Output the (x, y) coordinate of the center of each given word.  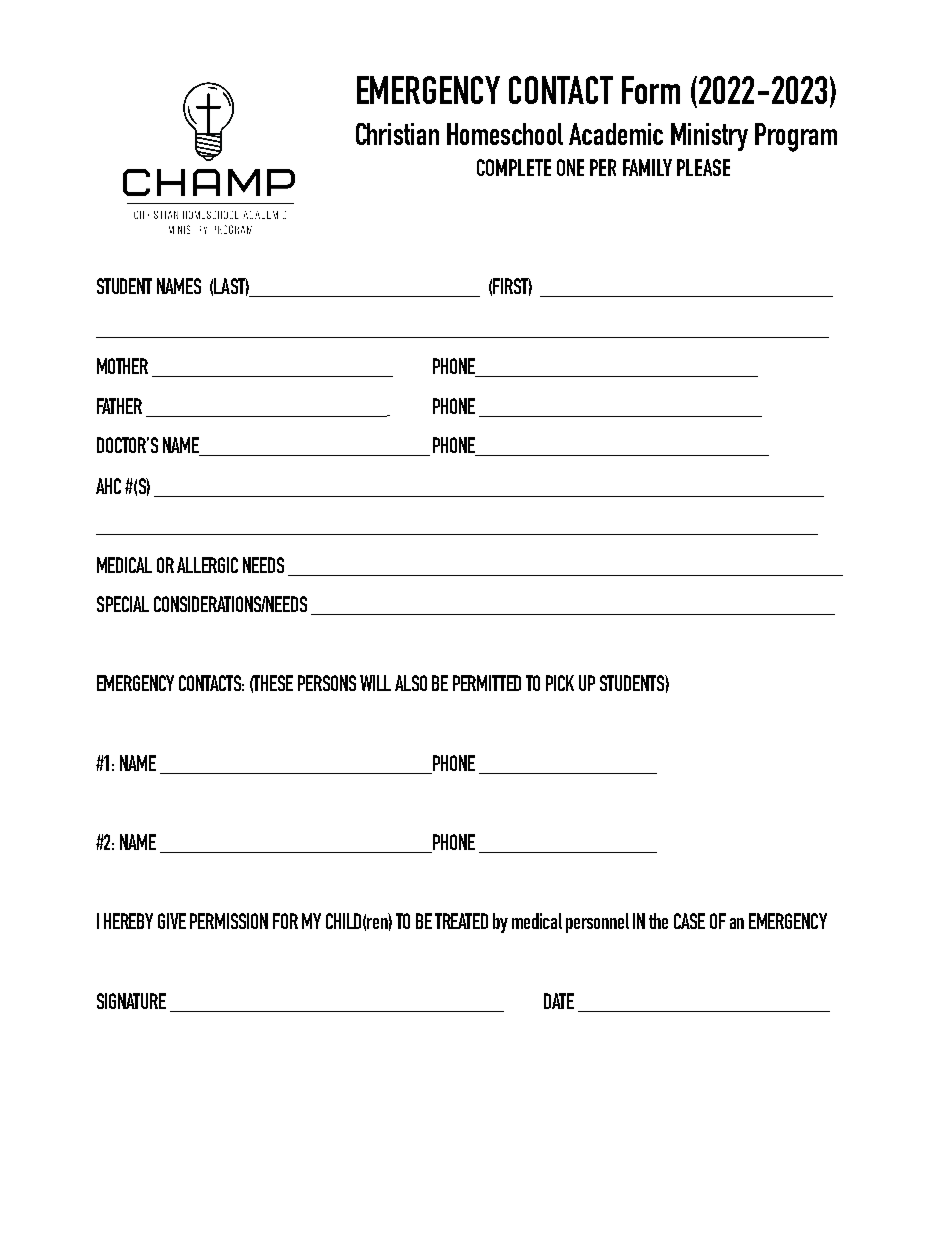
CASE (689, 921)
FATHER (119, 406)
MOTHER (122, 366)
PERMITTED (487, 683)
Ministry (709, 137)
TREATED (461, 921)
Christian (397, 134)
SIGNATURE (131, 1001)
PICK (560, 683)
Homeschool (505, 134)
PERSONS (327, 683)
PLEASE (703, 167)
